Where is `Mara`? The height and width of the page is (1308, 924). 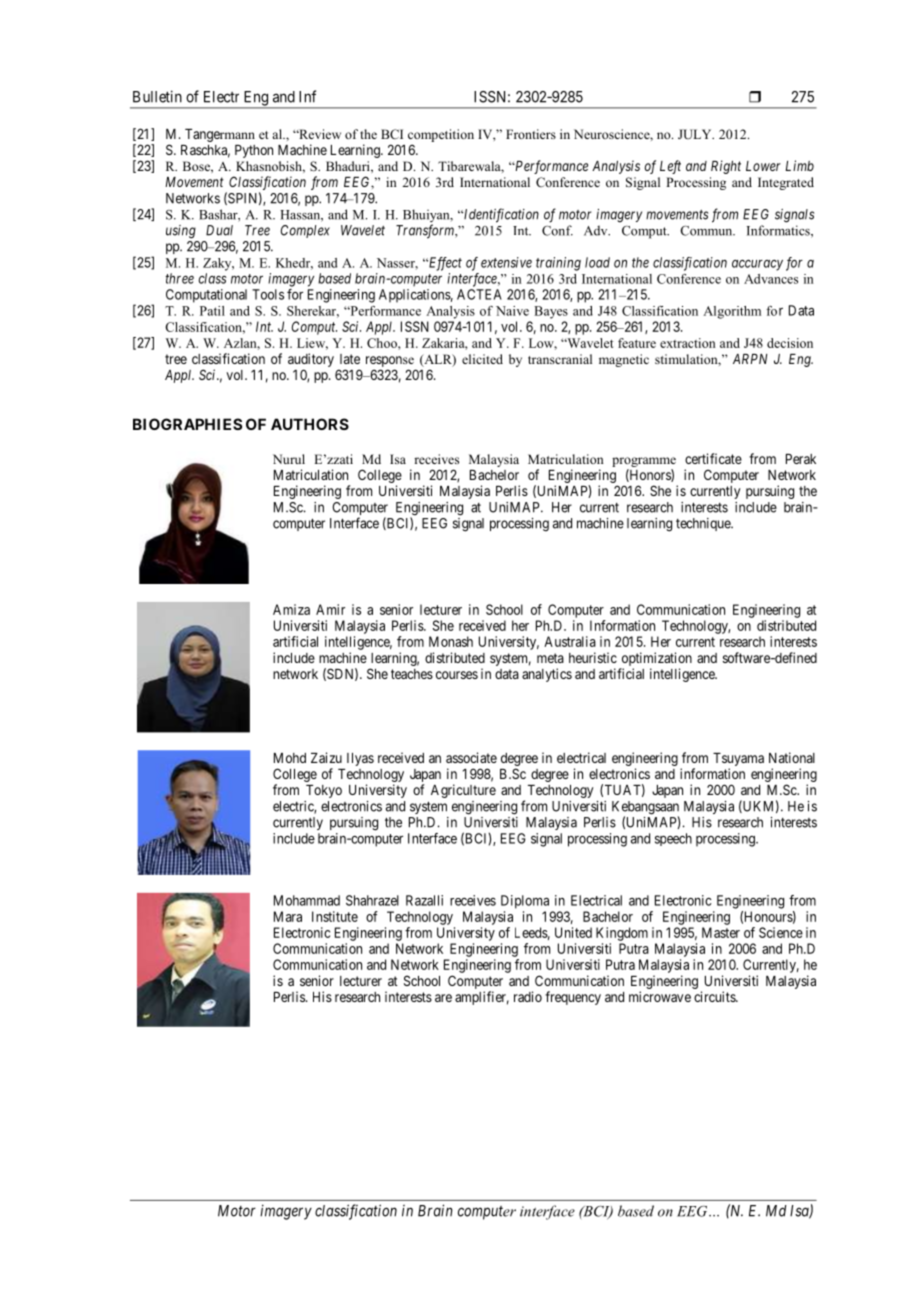
Mara is located at coordinates (288, 916).
